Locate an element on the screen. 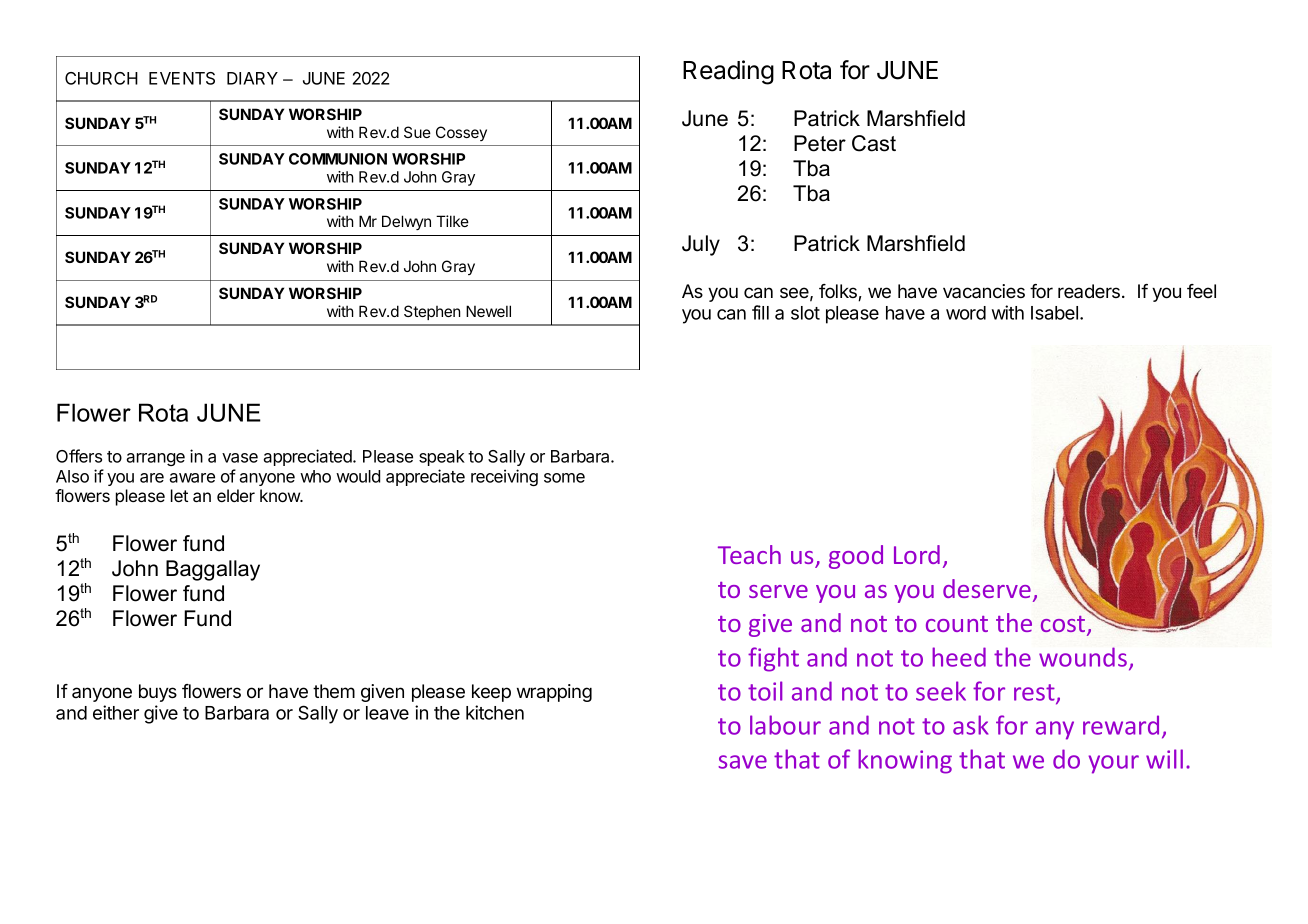 This screenshot has height=924, width=1308. either is located at coordinates (116, 712).
